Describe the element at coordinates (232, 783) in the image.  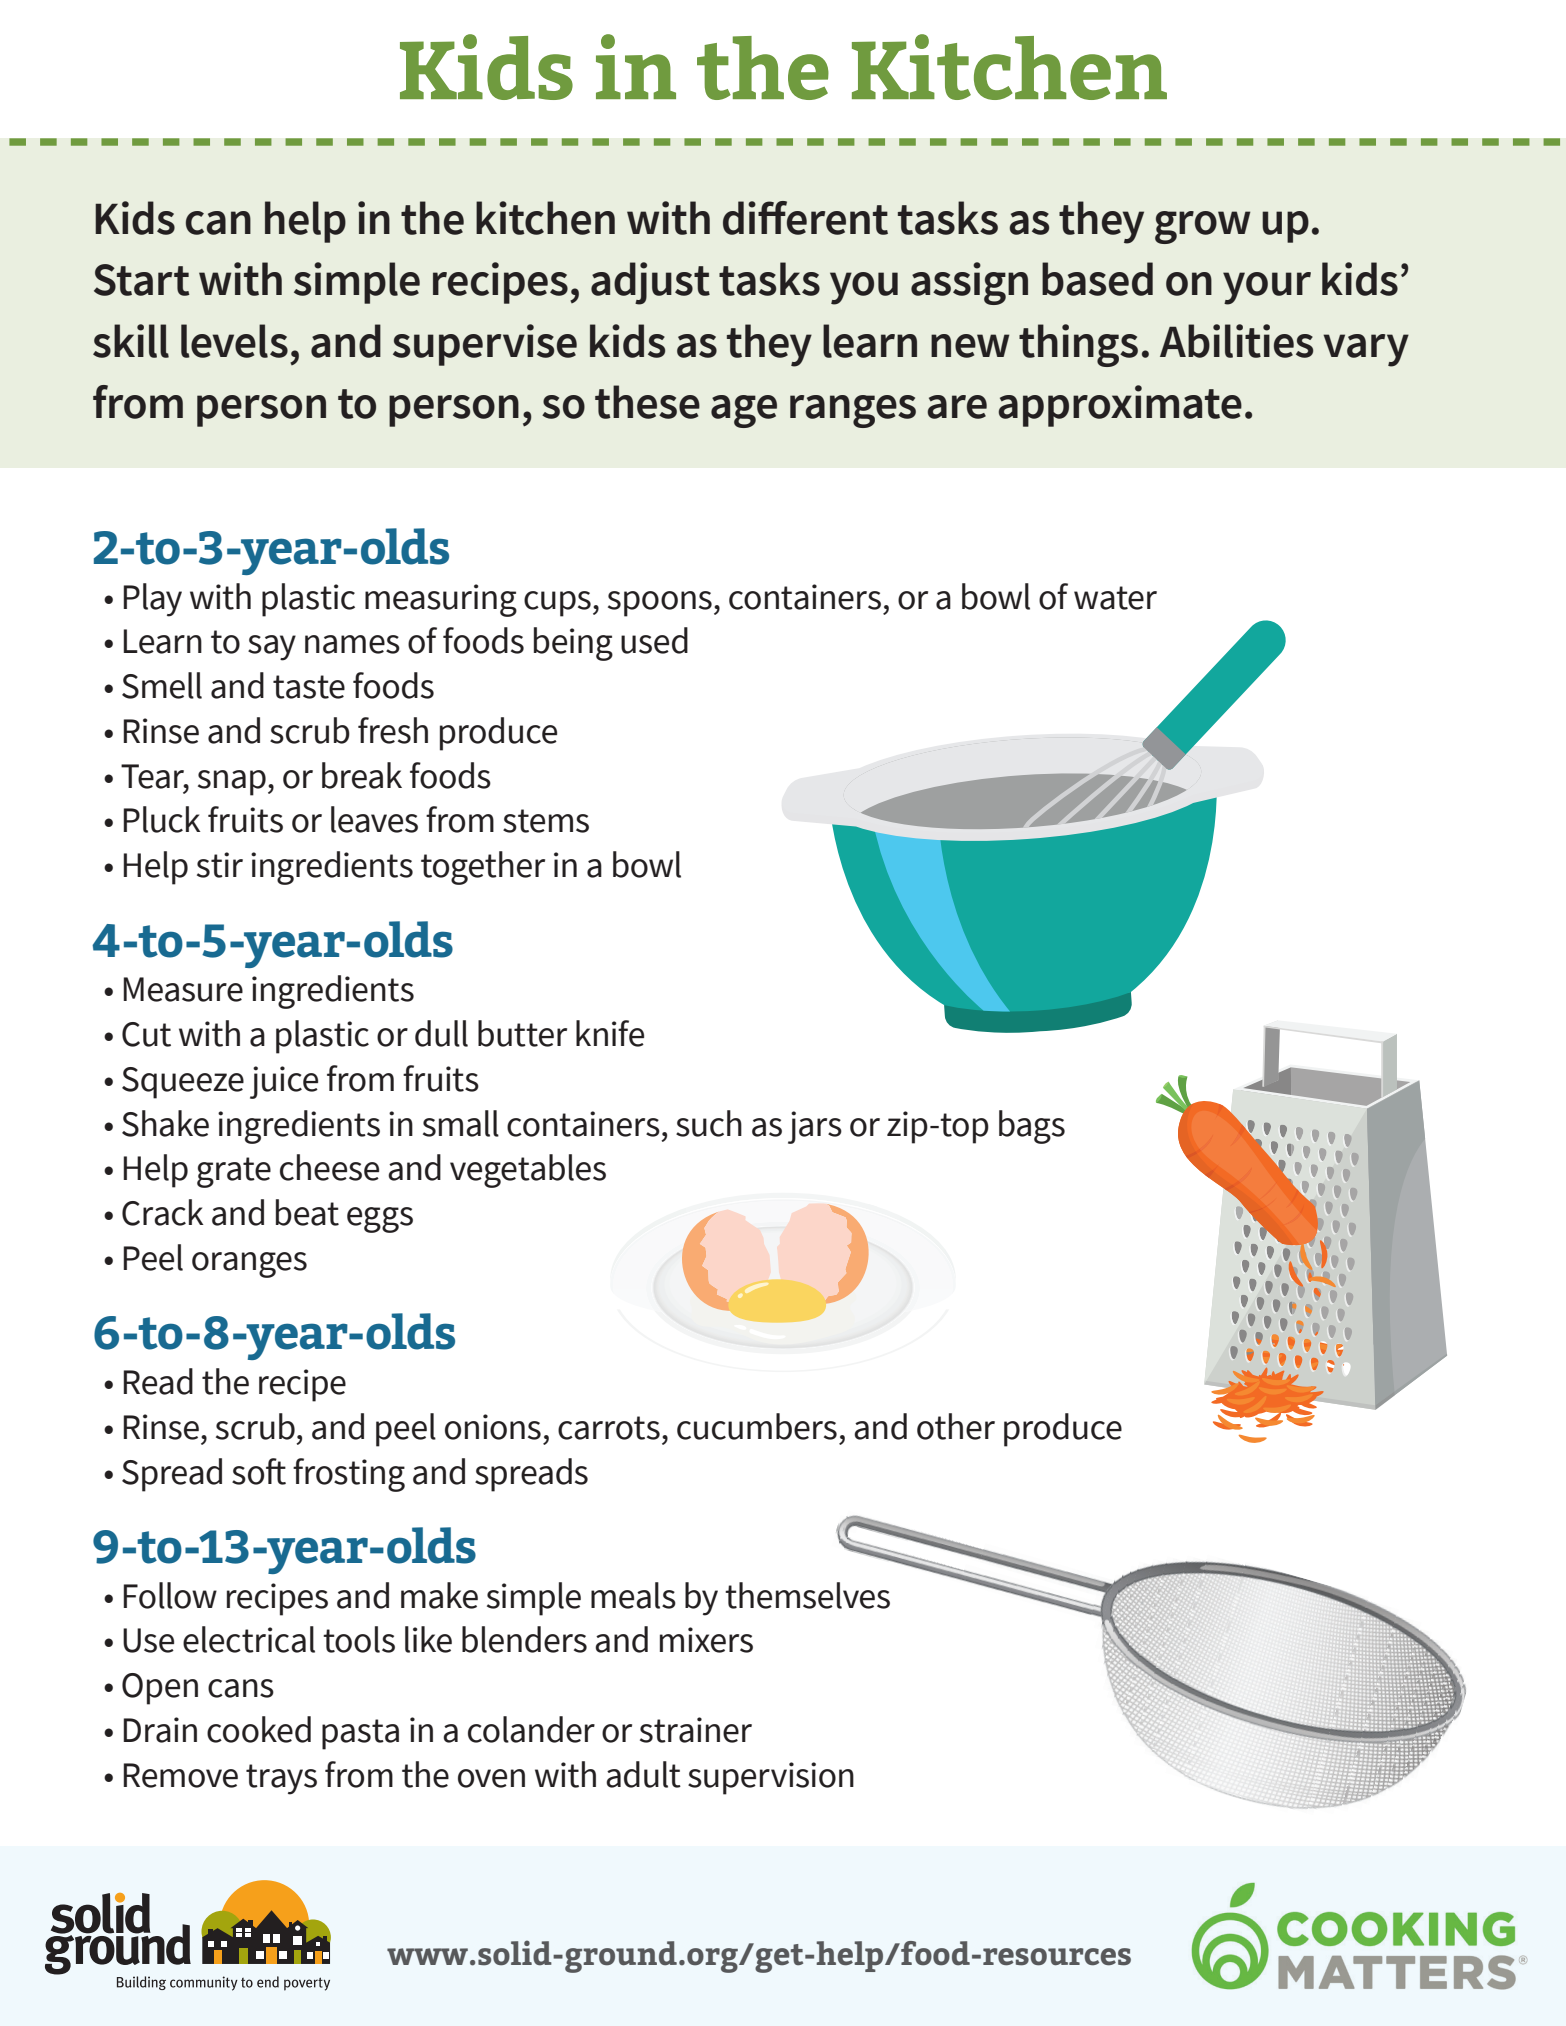
I see `snap` at that location.
